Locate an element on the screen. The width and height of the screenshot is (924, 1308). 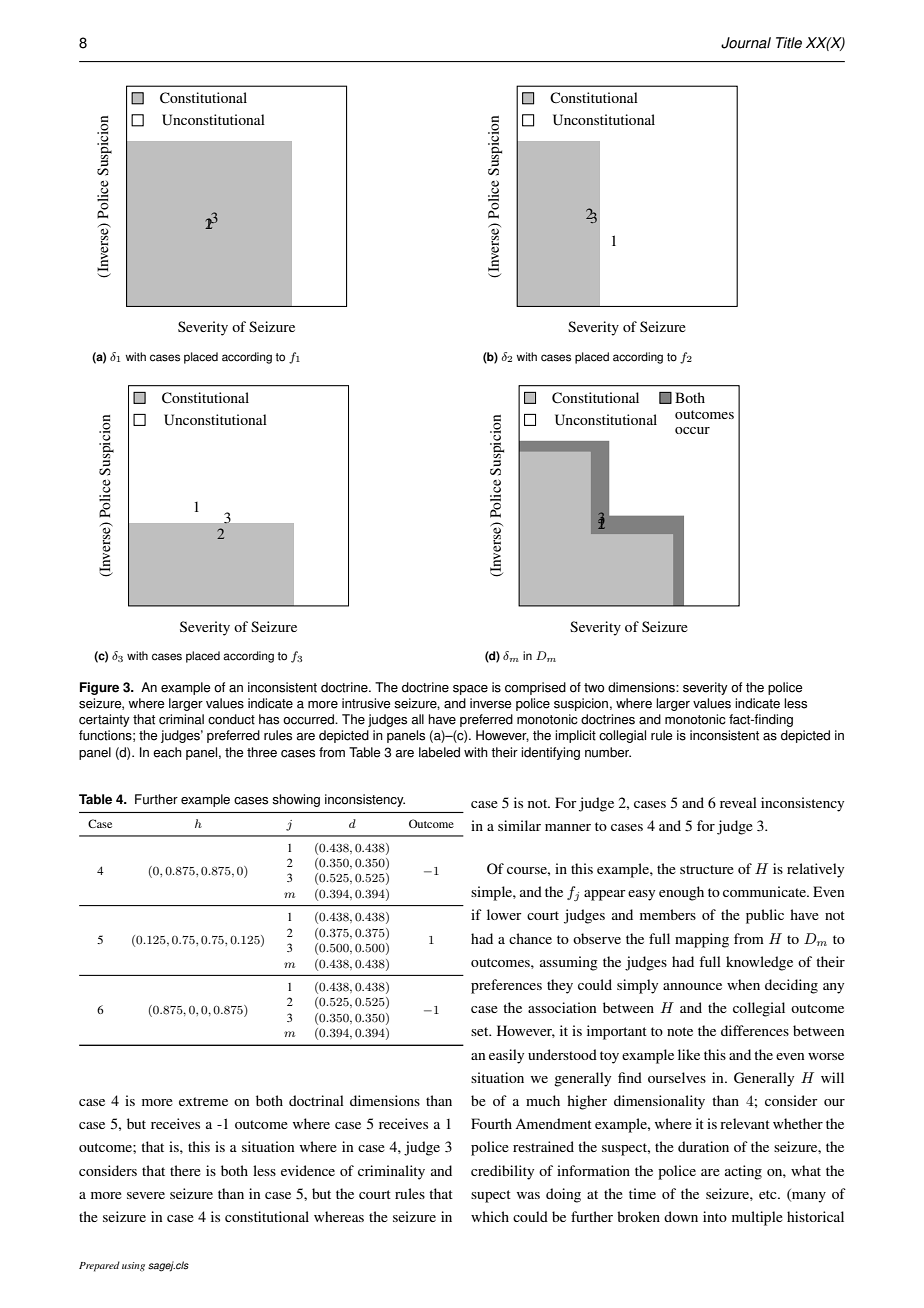
which is located at coordinates (490, 1216).
